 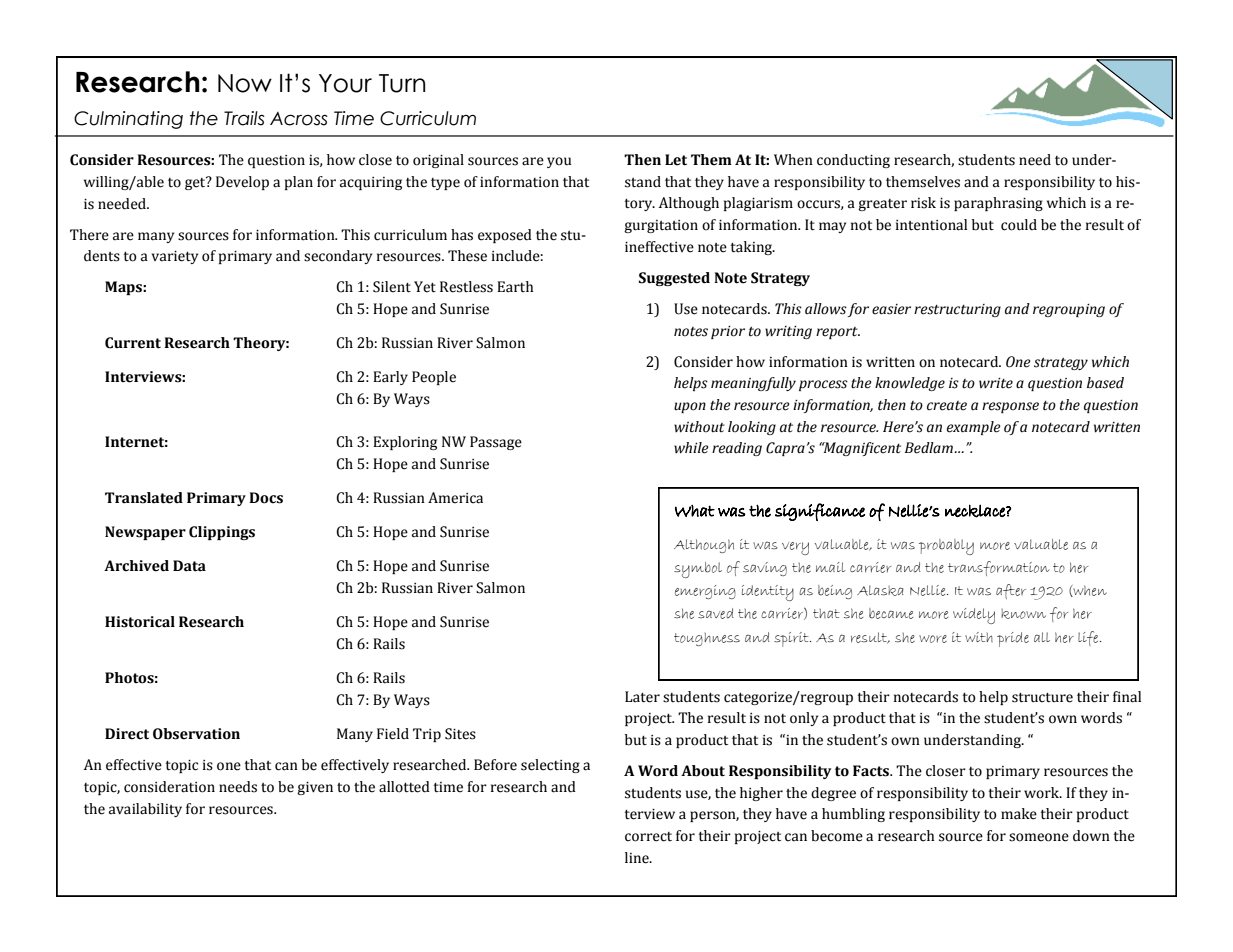 What do you see at coordinates (930, 448) in the screenshot?
I see `Bedlam` at bounding box center [930, 448].
